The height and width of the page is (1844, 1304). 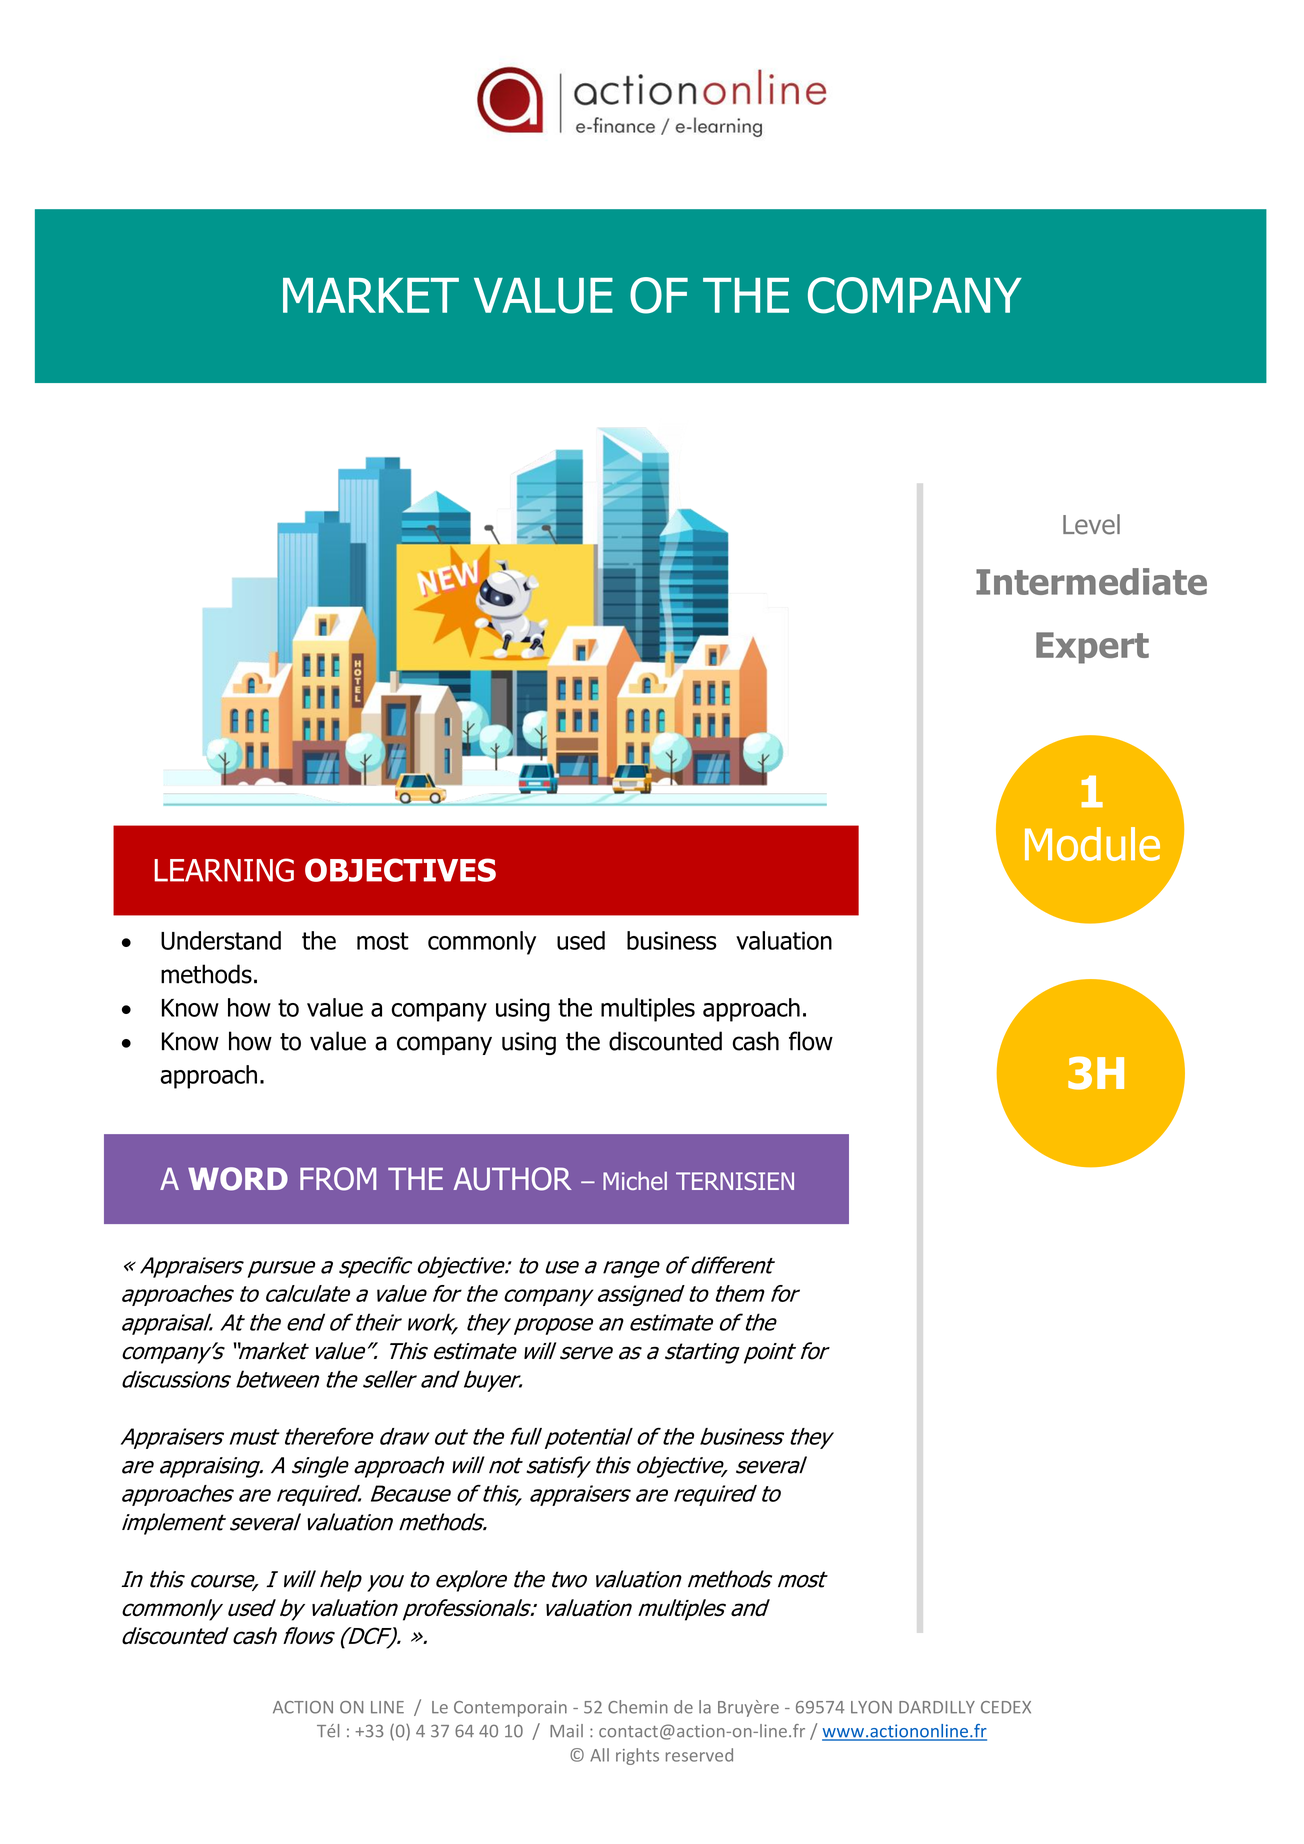 I want to click on LEARNING, so click(x=224, y=870).
